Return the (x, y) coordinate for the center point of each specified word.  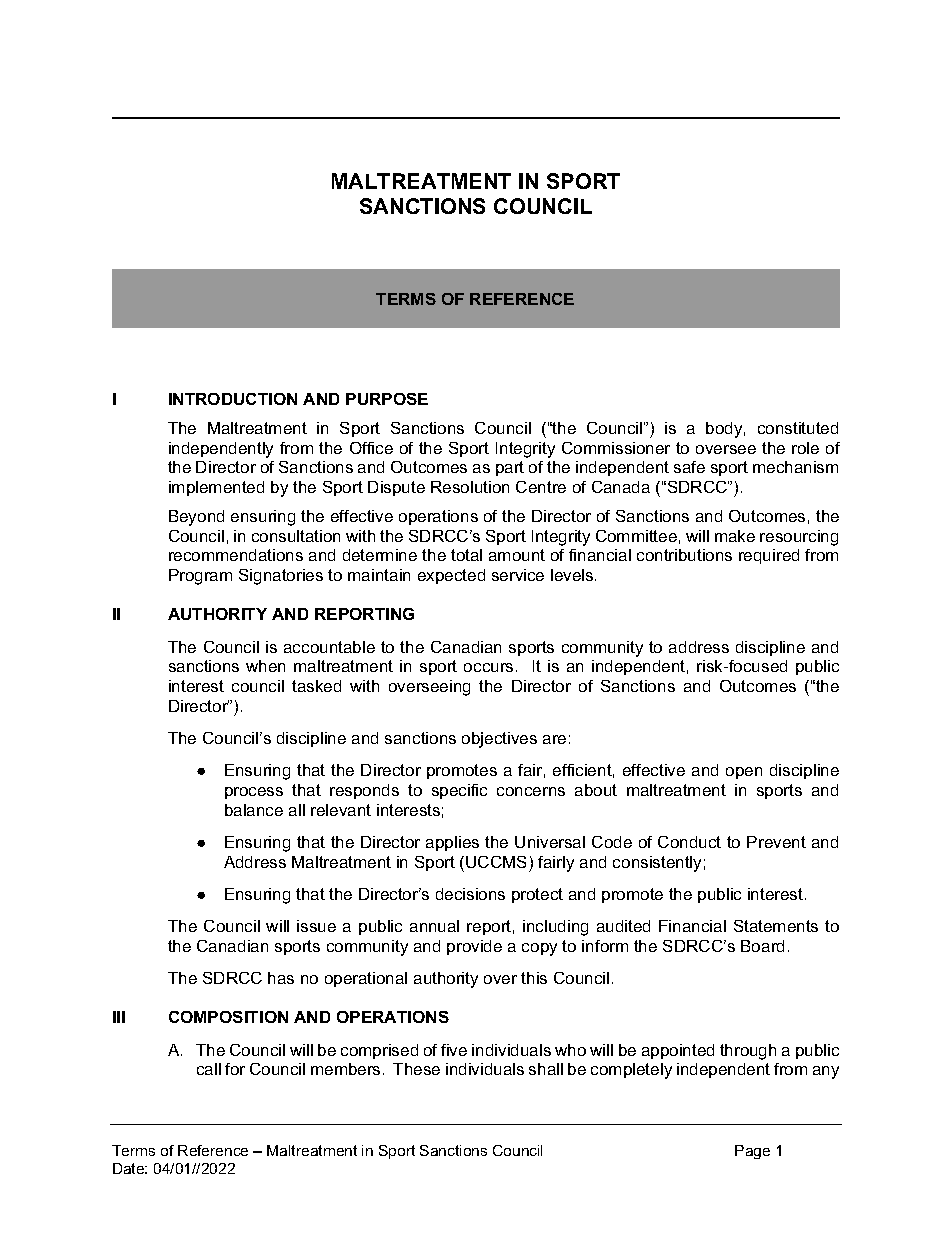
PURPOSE (387, 399)
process (254, 793)
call (209, 1069)
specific (459, 791)
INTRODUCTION (233, 399)
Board (762, 946)
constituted (798, 428)
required (769, 556)
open (744, 773)
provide (474, 947)
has (281, 978)
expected (451, 576)
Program (200, 577)
